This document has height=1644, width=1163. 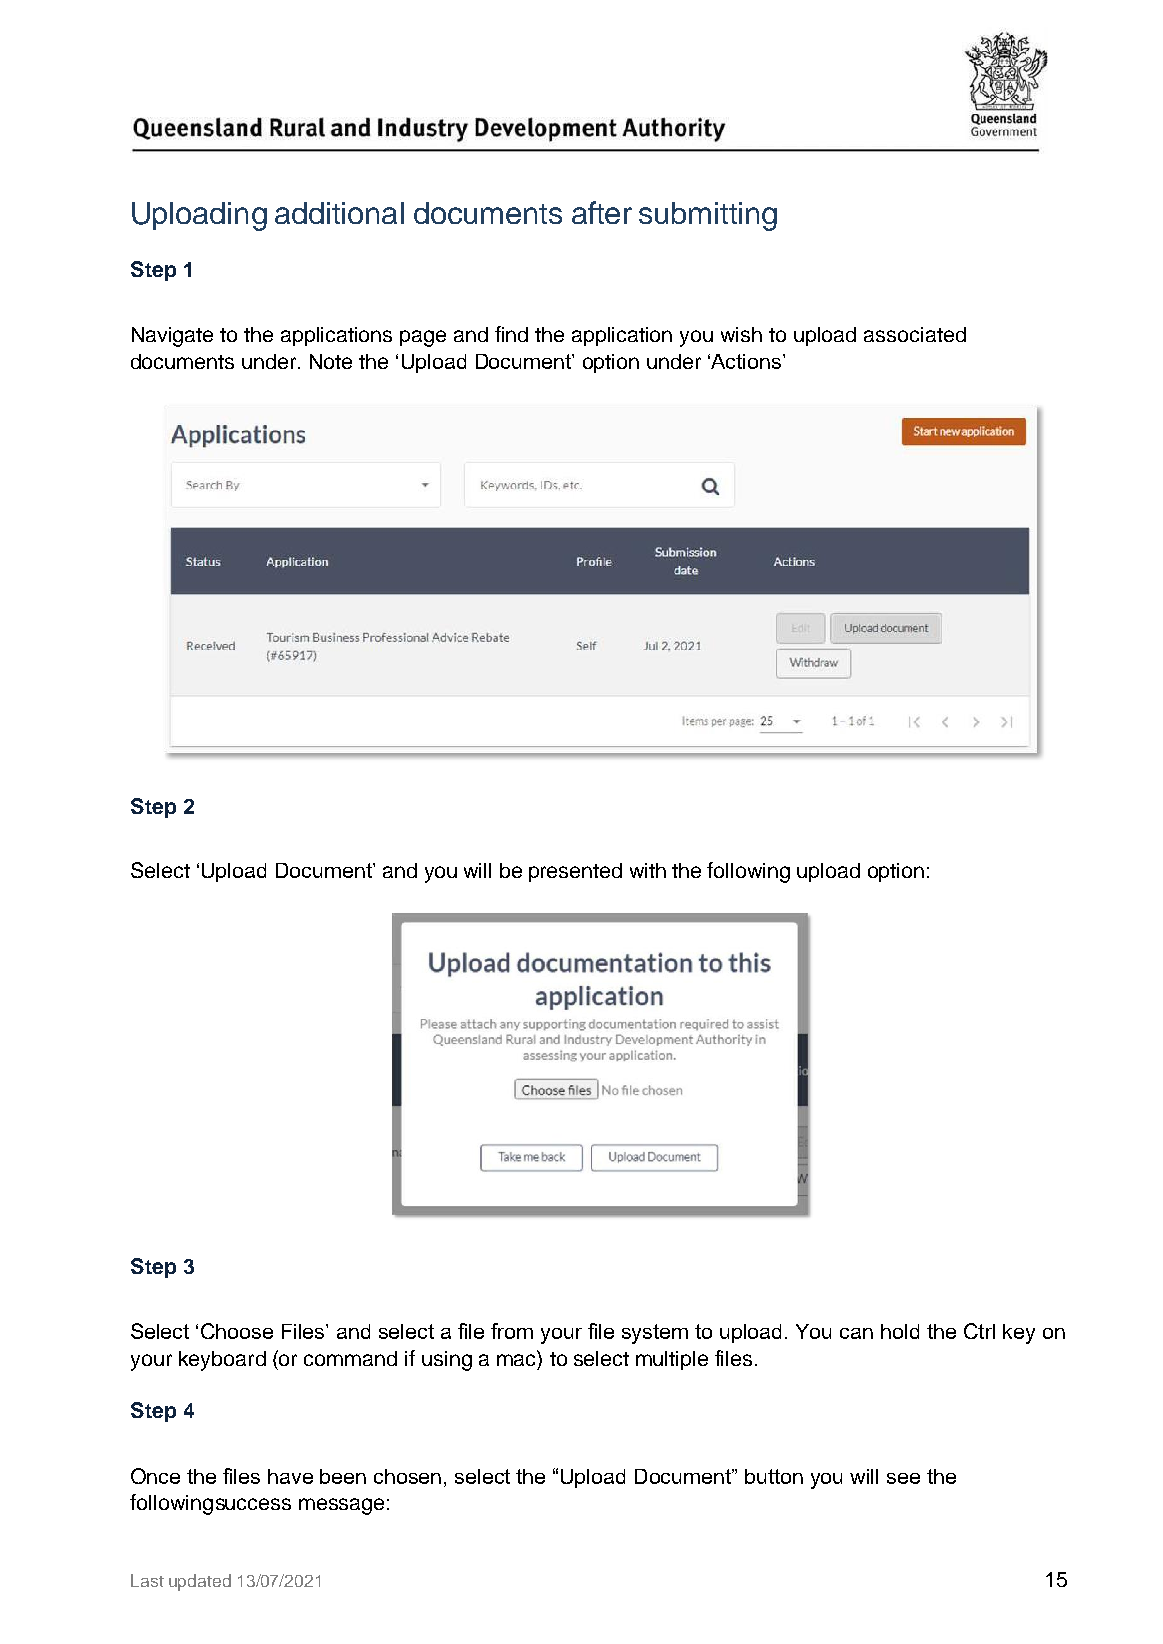 What do you see at coordinates (575, 872) in the document?
I see `presented` at bounding box center [575, 872].
